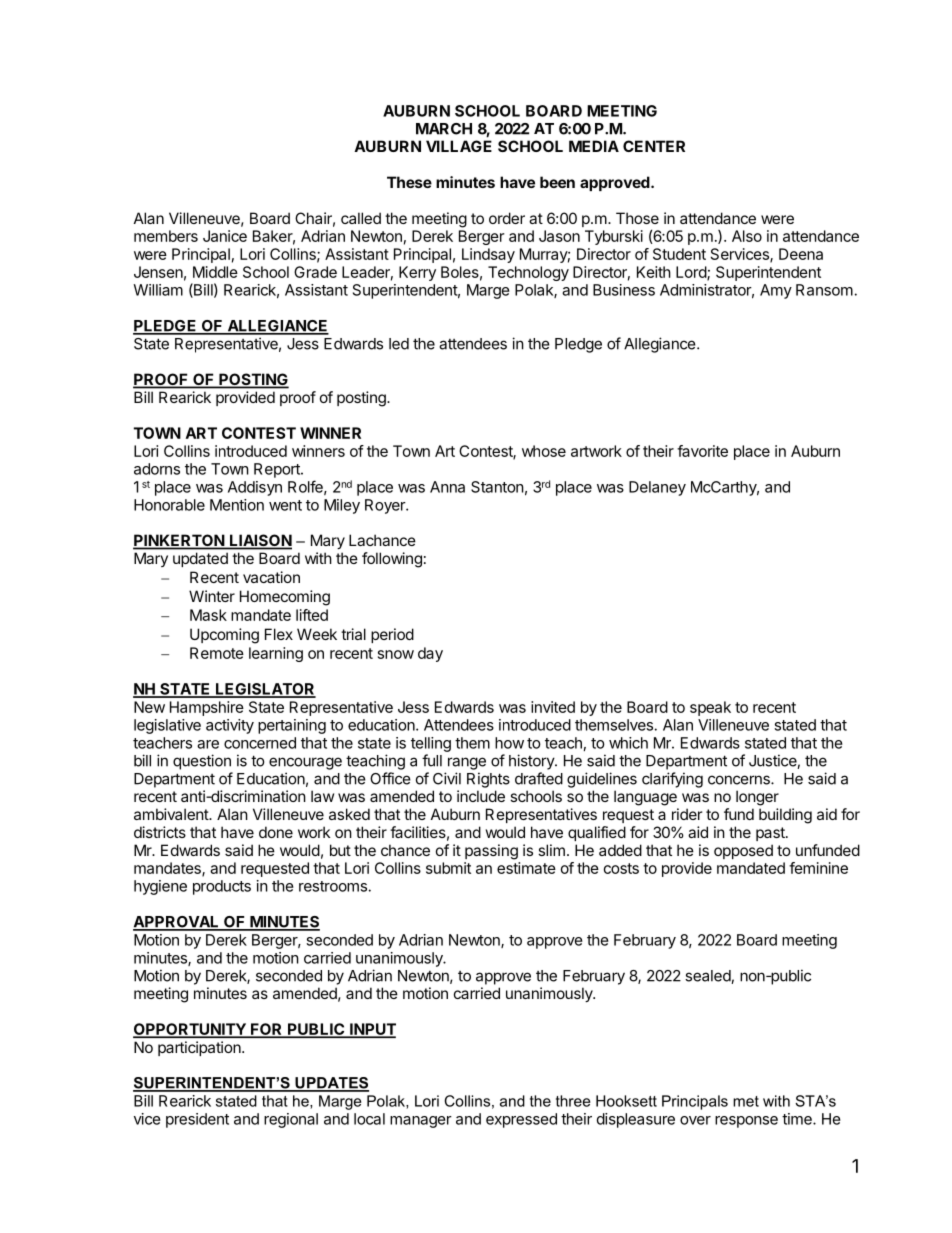 Image resolution: width=952 pixels, height=1233 pixels. Describe the element at coordinates (743, 851) in the page. I see `opposed` at that location.
